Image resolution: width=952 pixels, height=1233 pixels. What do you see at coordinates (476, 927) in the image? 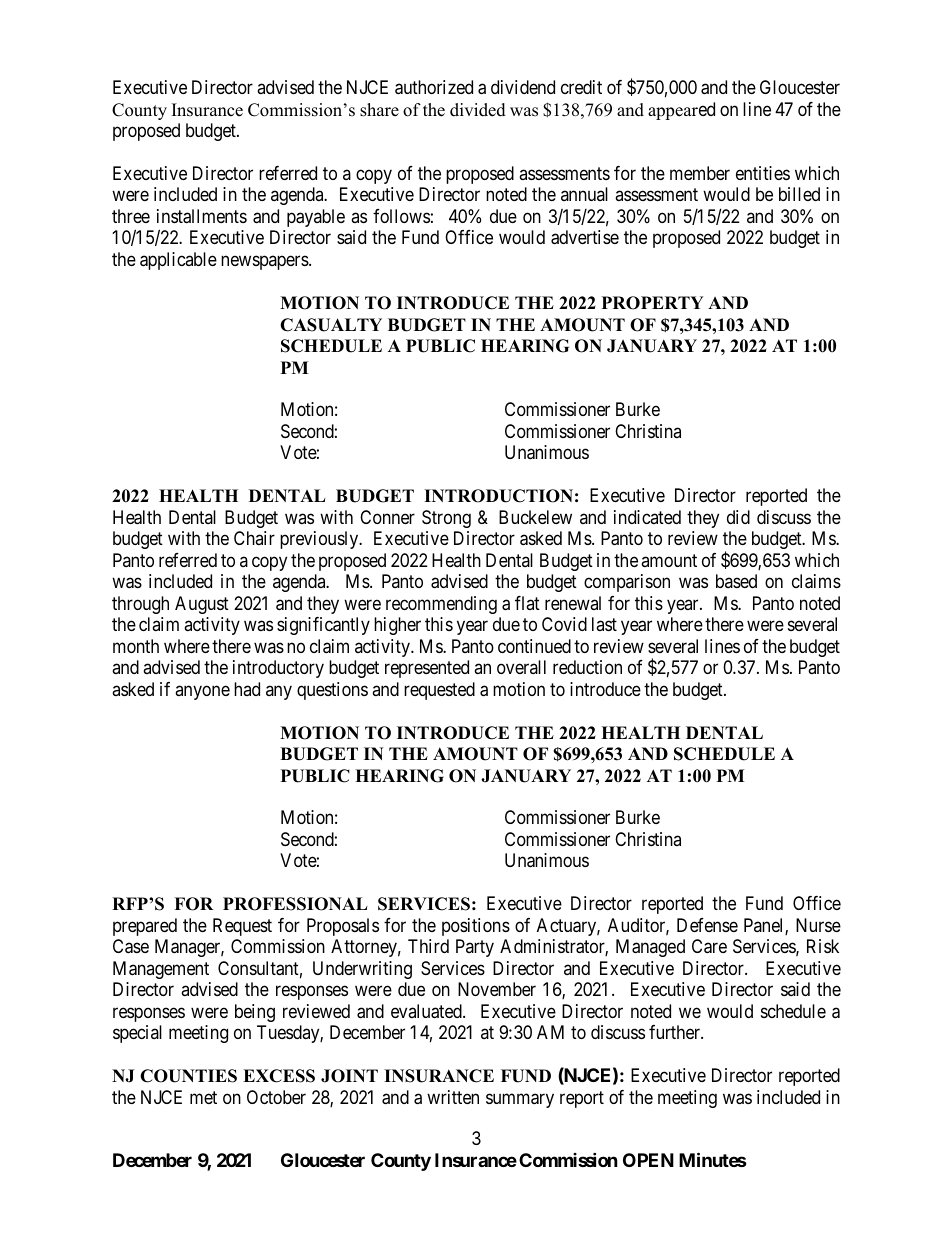
I see `positions` at bounding box center [476, 927].
